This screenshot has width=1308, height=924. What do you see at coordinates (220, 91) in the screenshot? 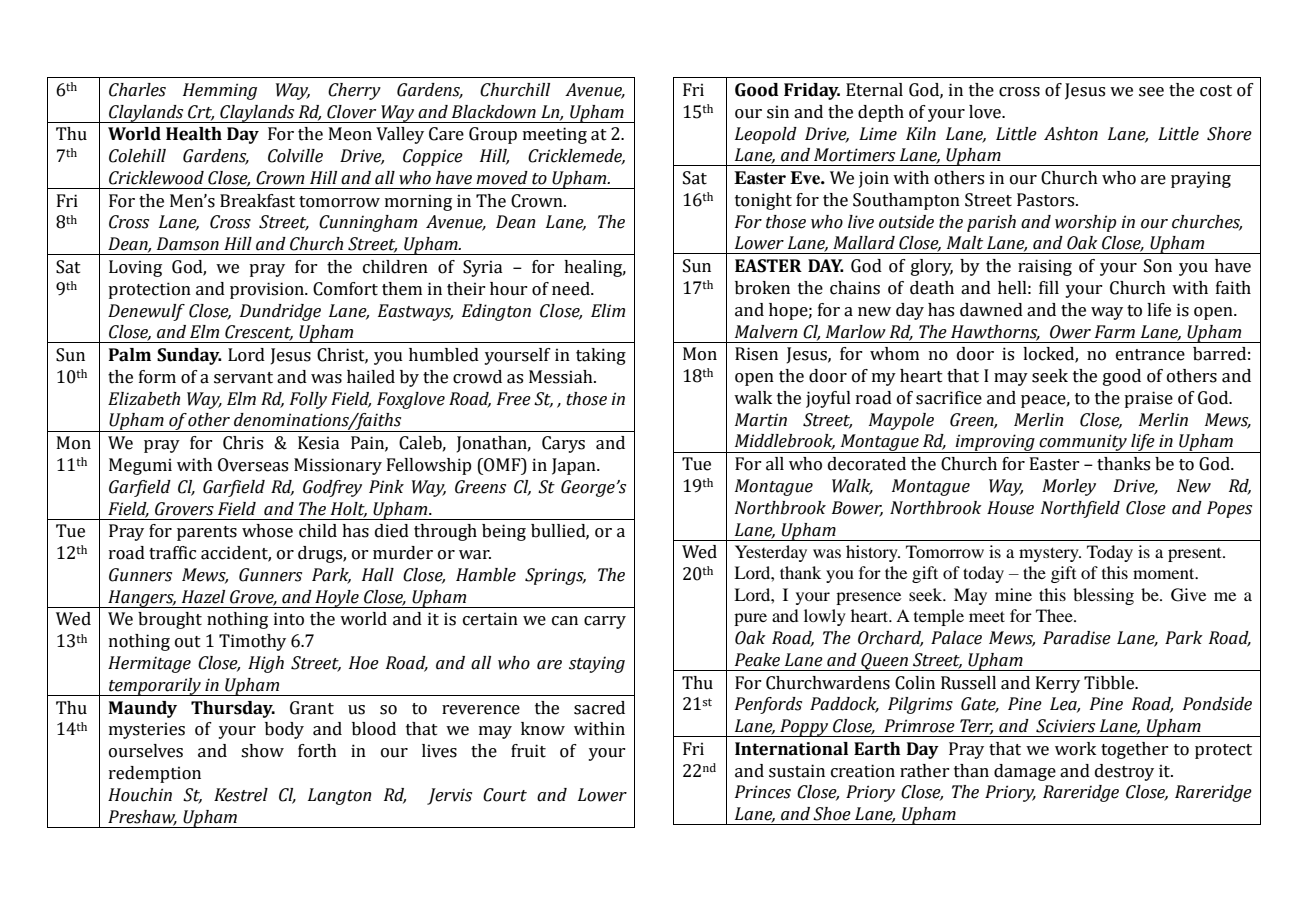
I see `Hemming` at bounding box center [220, 91].
